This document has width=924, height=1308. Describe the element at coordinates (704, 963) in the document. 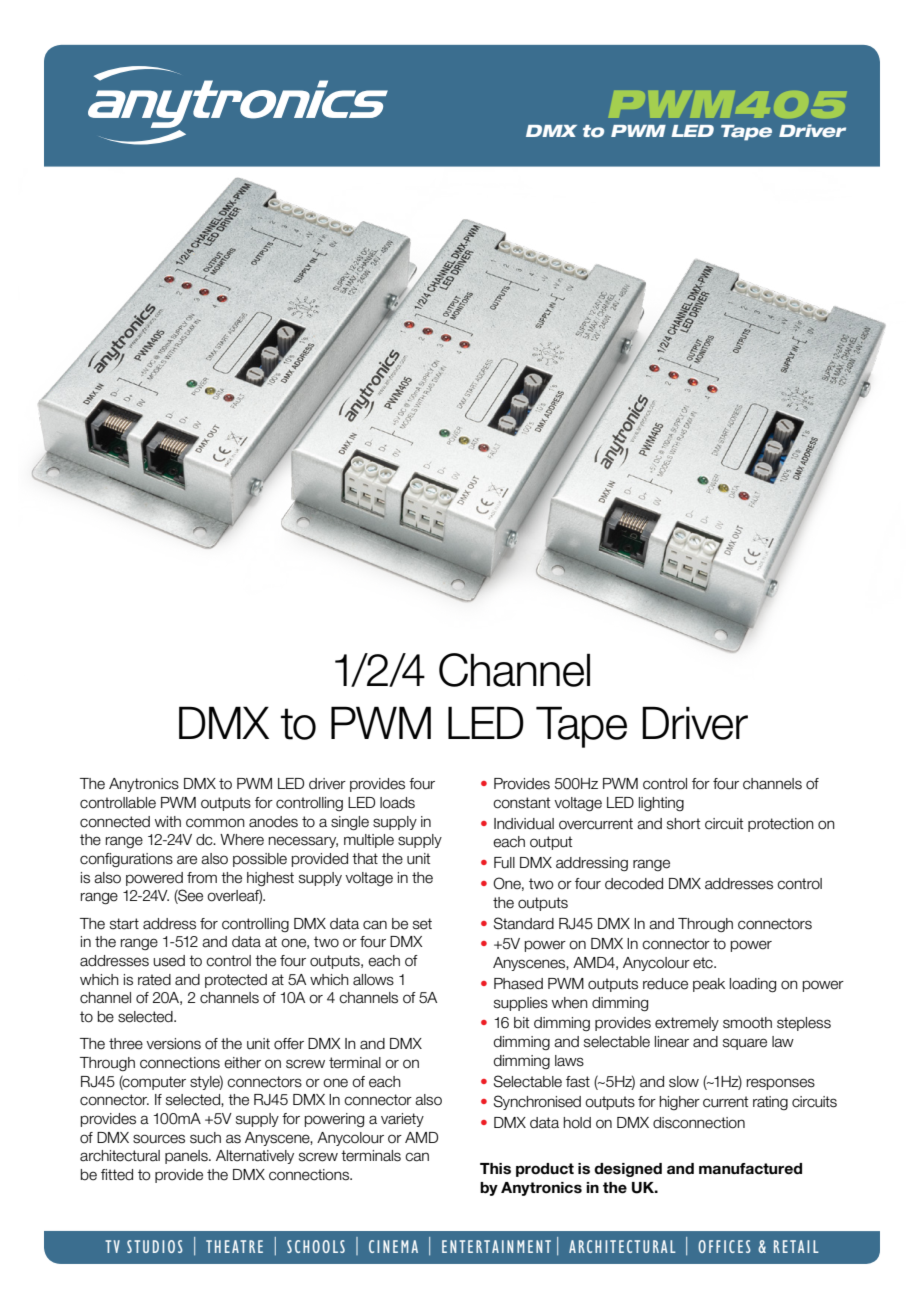

I see `etc` at that location.
